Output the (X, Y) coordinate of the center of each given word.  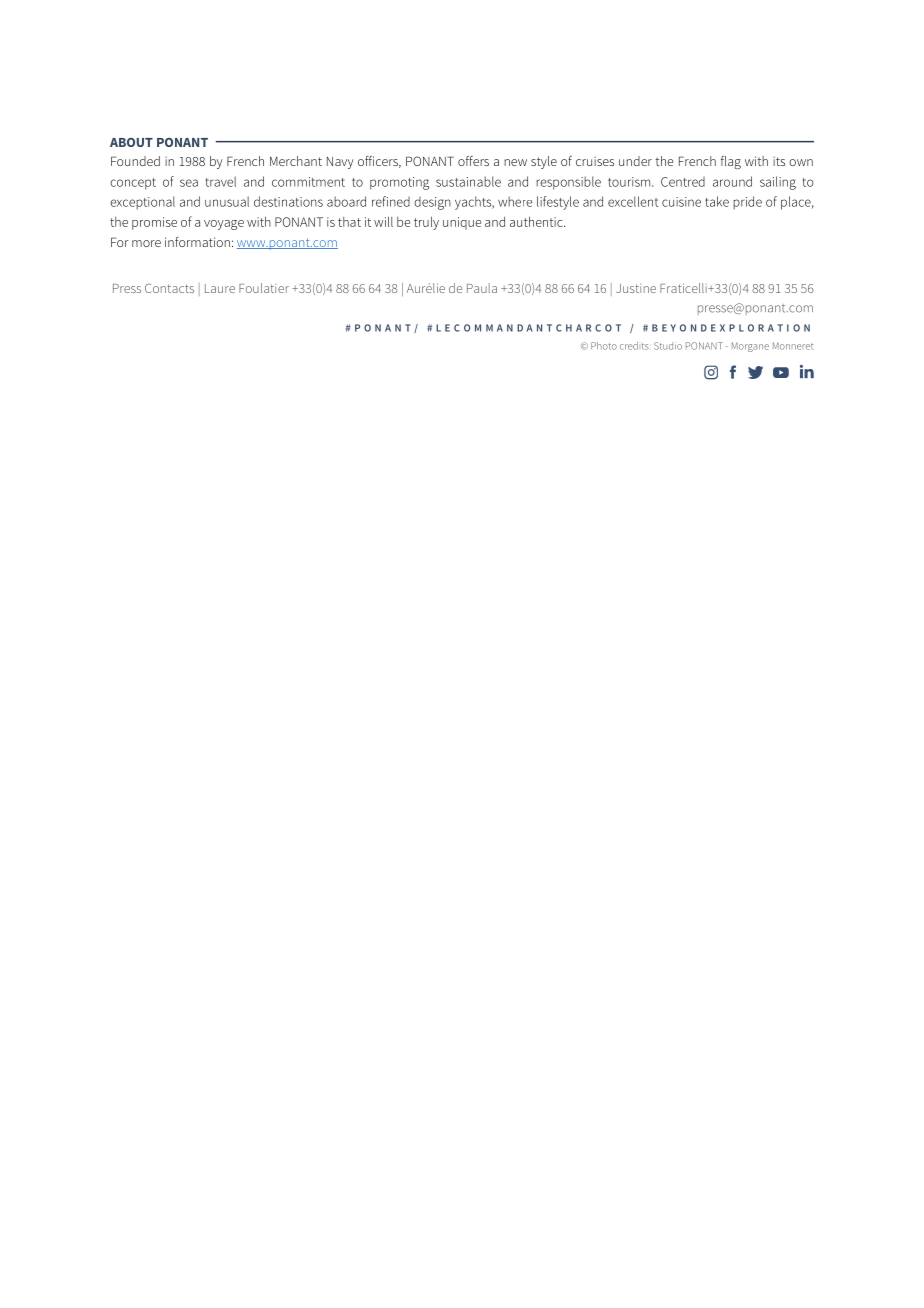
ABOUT (131, 142)
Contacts (169, 288)
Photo (604, 346)
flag (731, 163)
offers (473, 161)
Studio (668, 346)
